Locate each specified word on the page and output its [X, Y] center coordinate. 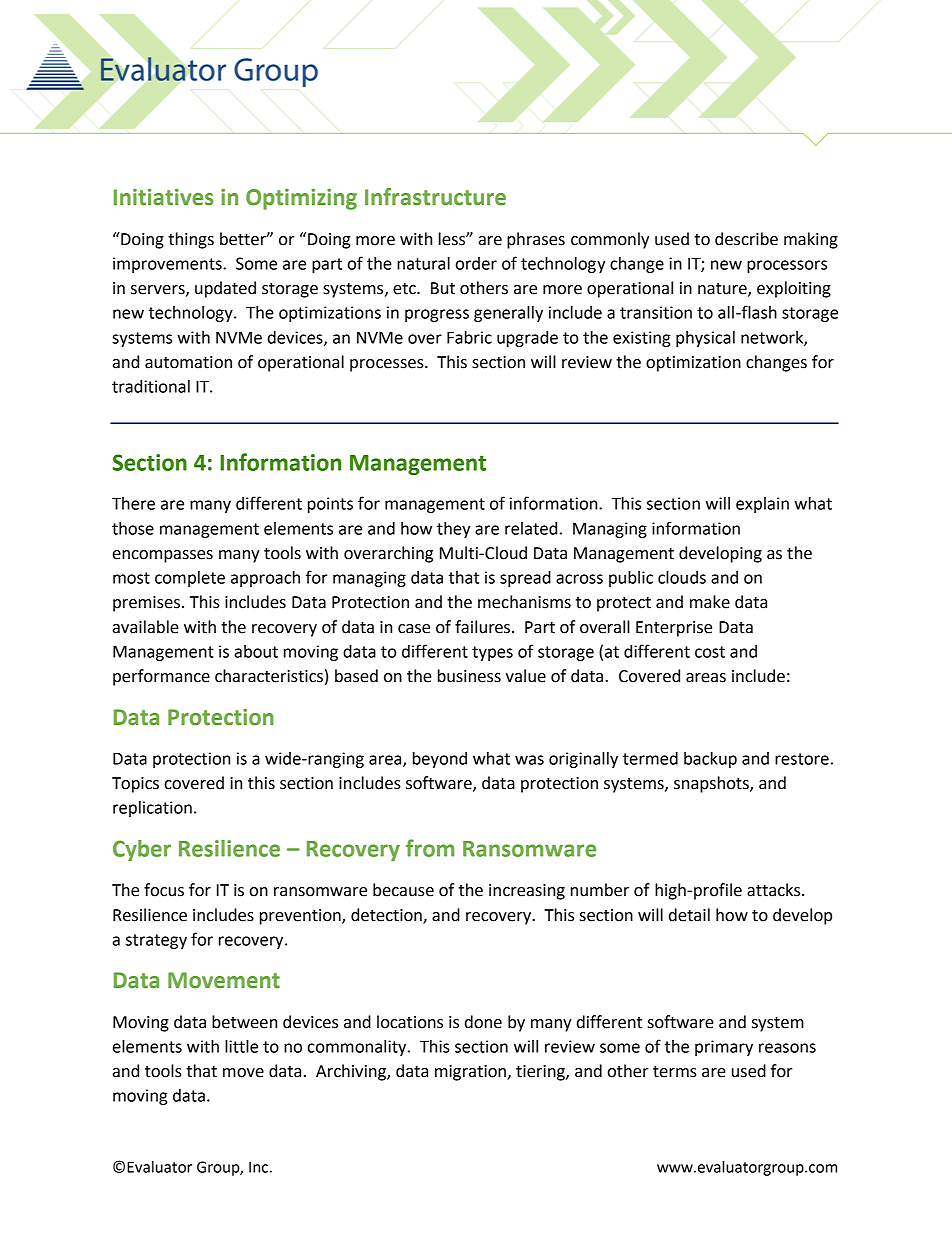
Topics [135, 785]
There [133, 503]
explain [762, 505]
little [241, 1046]
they [454, 530]
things [191, 240]
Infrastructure [435, 197]
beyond [440, 760]
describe [746, 239]
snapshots [712, 784]
